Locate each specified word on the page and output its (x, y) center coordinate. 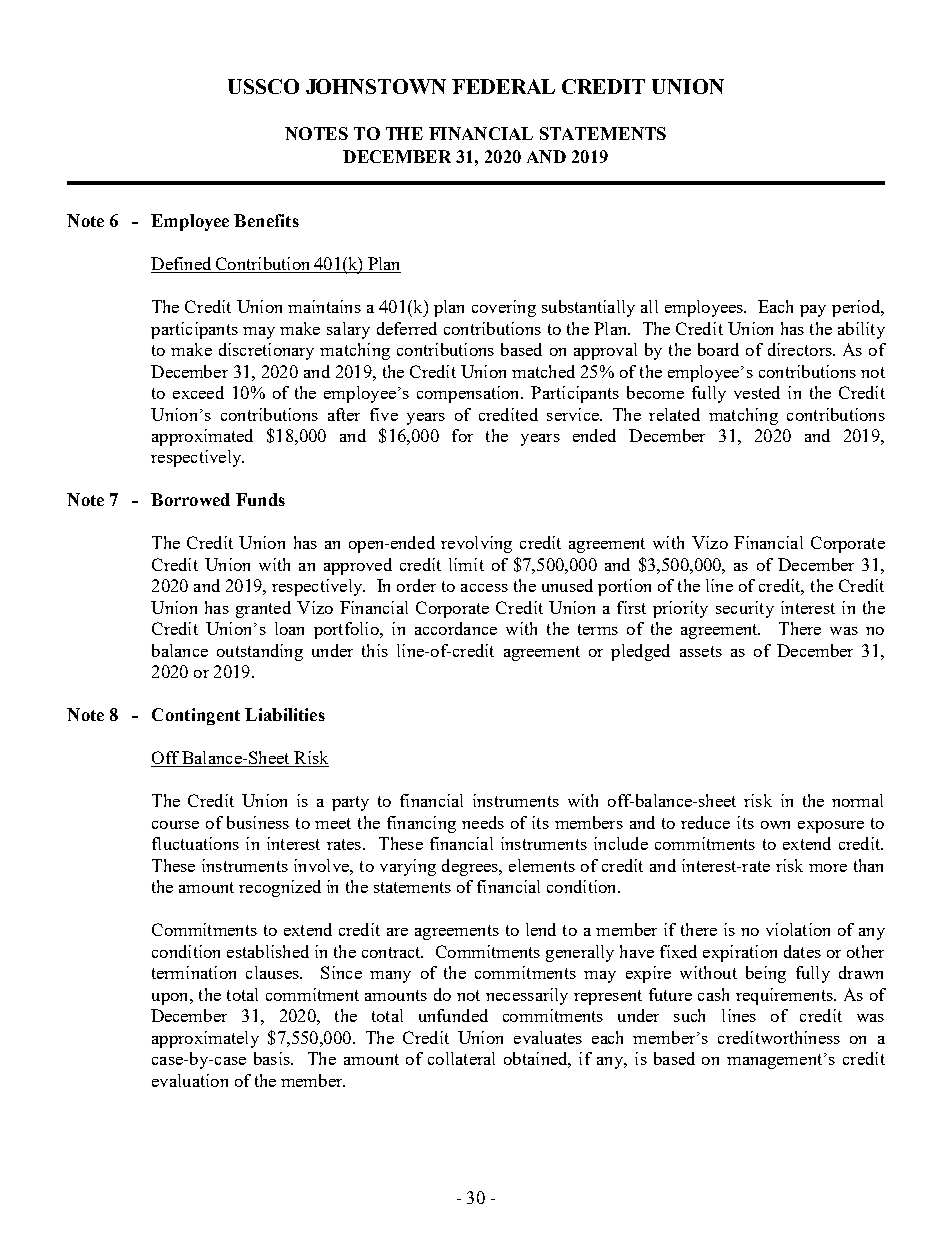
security (745, 609)
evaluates (548, 1037)
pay (813, 311)
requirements (785, 996)
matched (543, 371)
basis (273, 1058)
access (484, 588)
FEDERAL (503, 86)
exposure (831, 827)
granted (263, 609)
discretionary (266, 351)
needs (483, 822)
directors (801, 349)
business (258, 822)
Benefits (266, 220)
